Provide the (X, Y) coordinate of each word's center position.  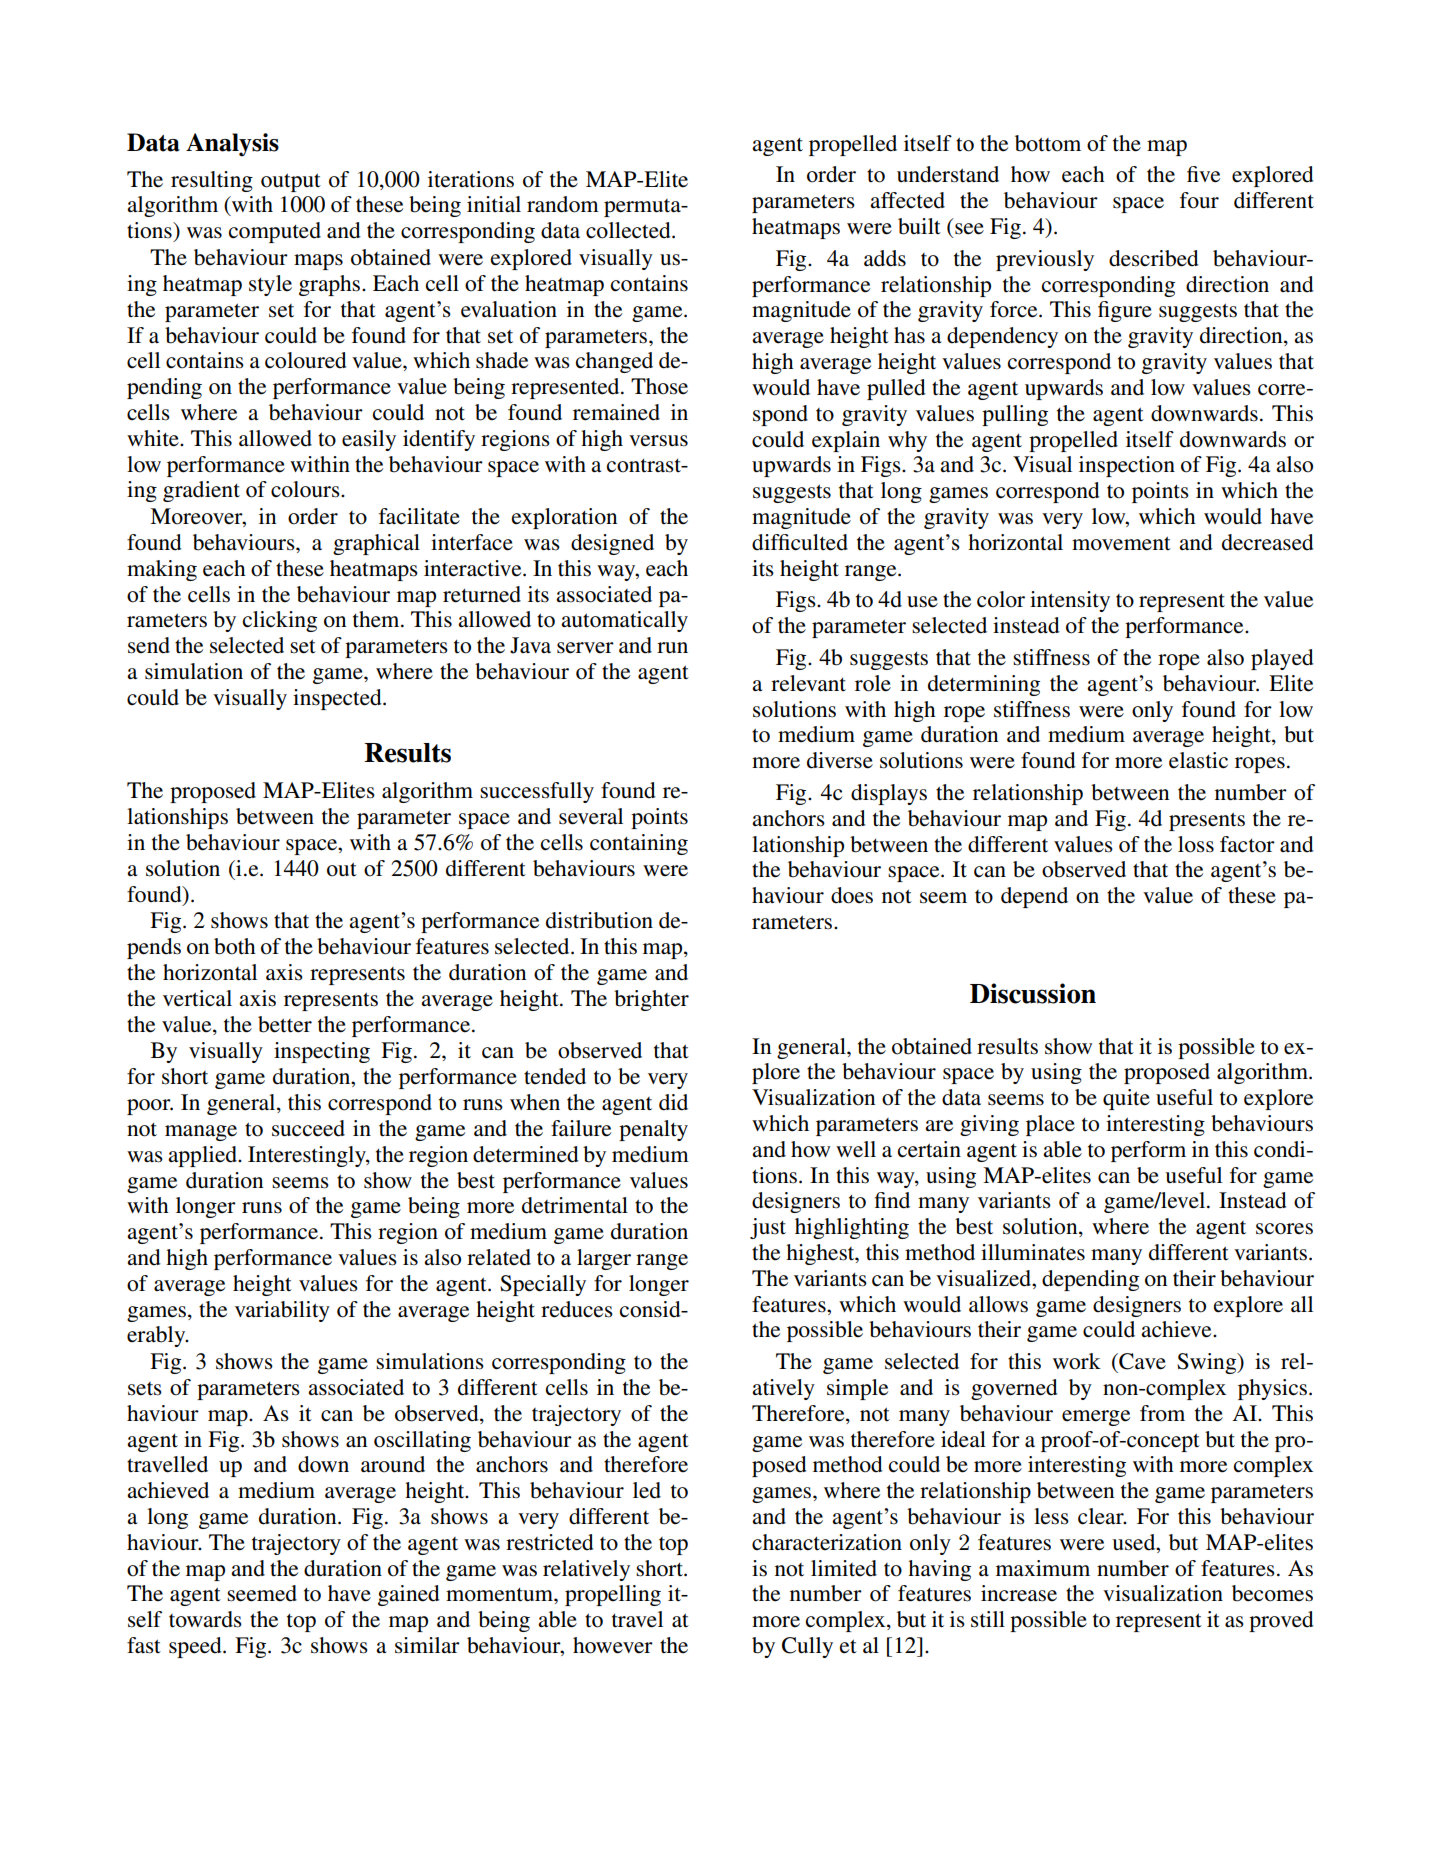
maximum (1043, 1568)
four (1199, 200)
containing (639, 844)
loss (1196, 844)
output (291, 182)
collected (629, 230)
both (235, 946)
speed (196, 1647)
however (613, 1645)
